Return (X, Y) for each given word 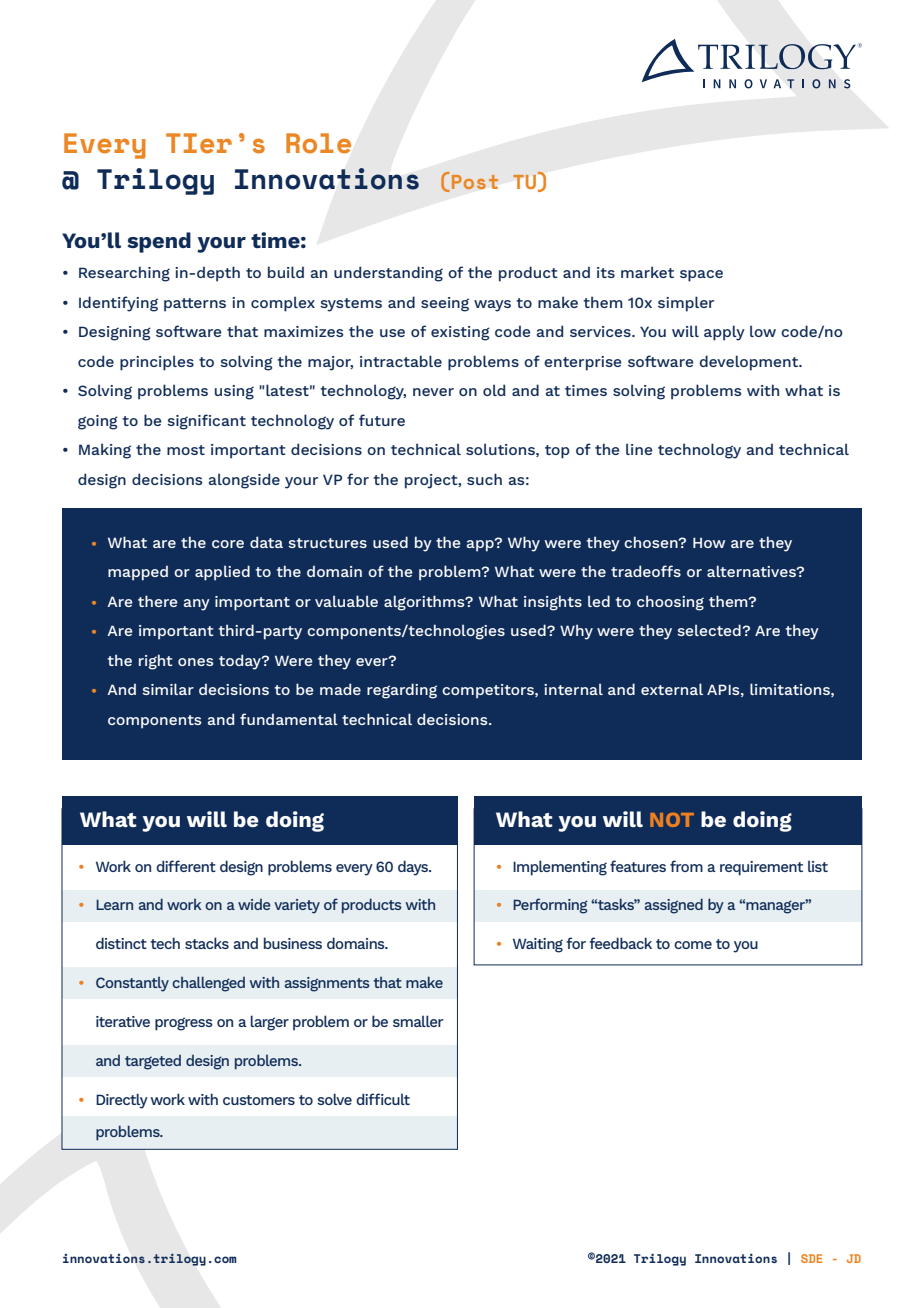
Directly (122, 1101)
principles (157, 363)
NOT (672, 820)
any (197, 605)
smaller (418, 1021)
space (701, 276)
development (750, 363)
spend (159, 242)
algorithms (425, 603)
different (186, 866)
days (414, 868)
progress (184, 1024)
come (693, 945)
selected (709, 630)
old (494, 390)
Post (475, 182)
